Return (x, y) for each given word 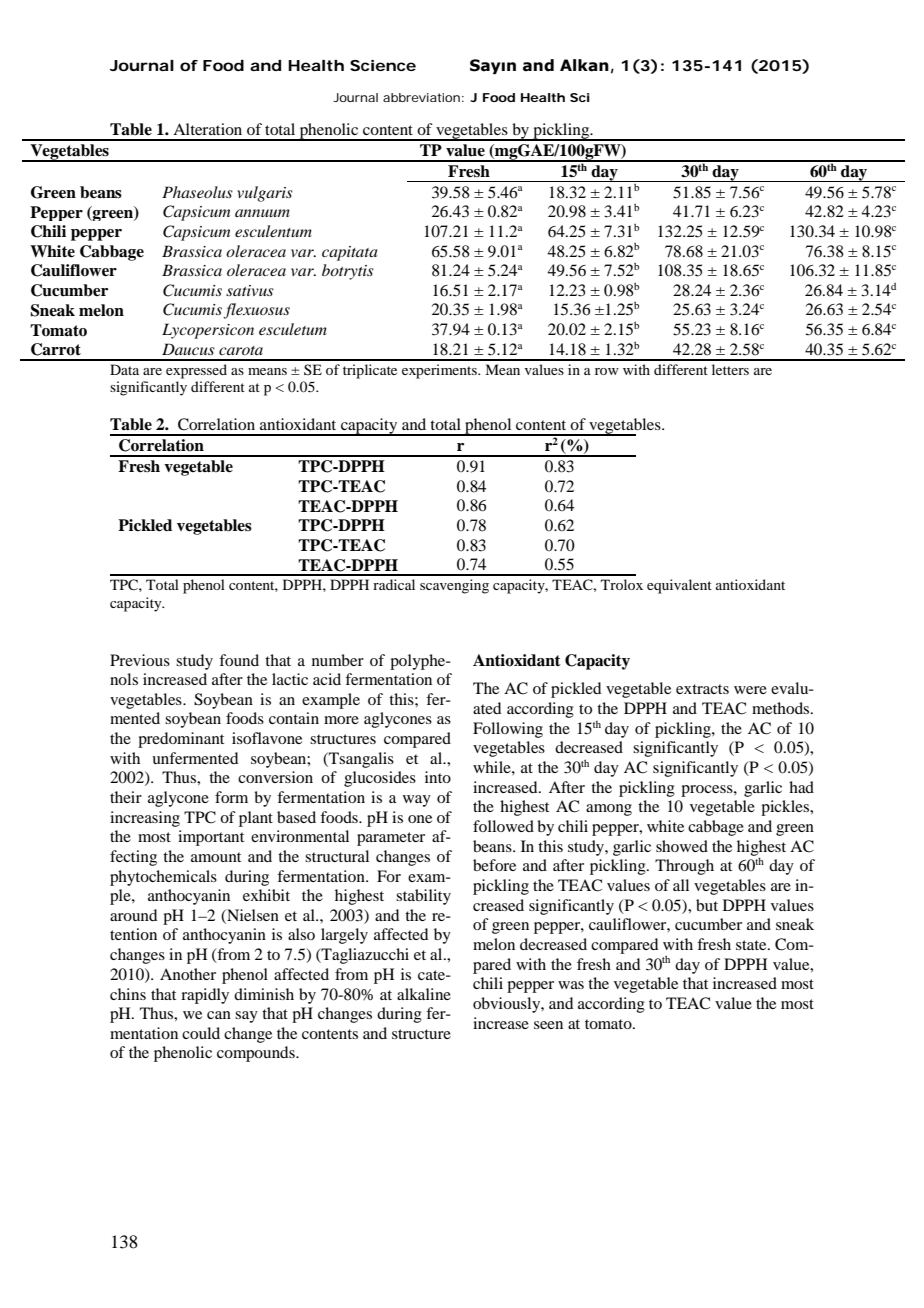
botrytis (348, 272)
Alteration (207, 129)
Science (383, 65)
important (211, 838)
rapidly (205, 996)
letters (730, 369)
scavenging (454, 586)
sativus (250, 290)
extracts (702, 689)
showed (682, 846)
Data (124, 369)
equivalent (679, 586)
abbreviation (423, 97)
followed (503, 826)
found (239, 660)
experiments (440, 371)
